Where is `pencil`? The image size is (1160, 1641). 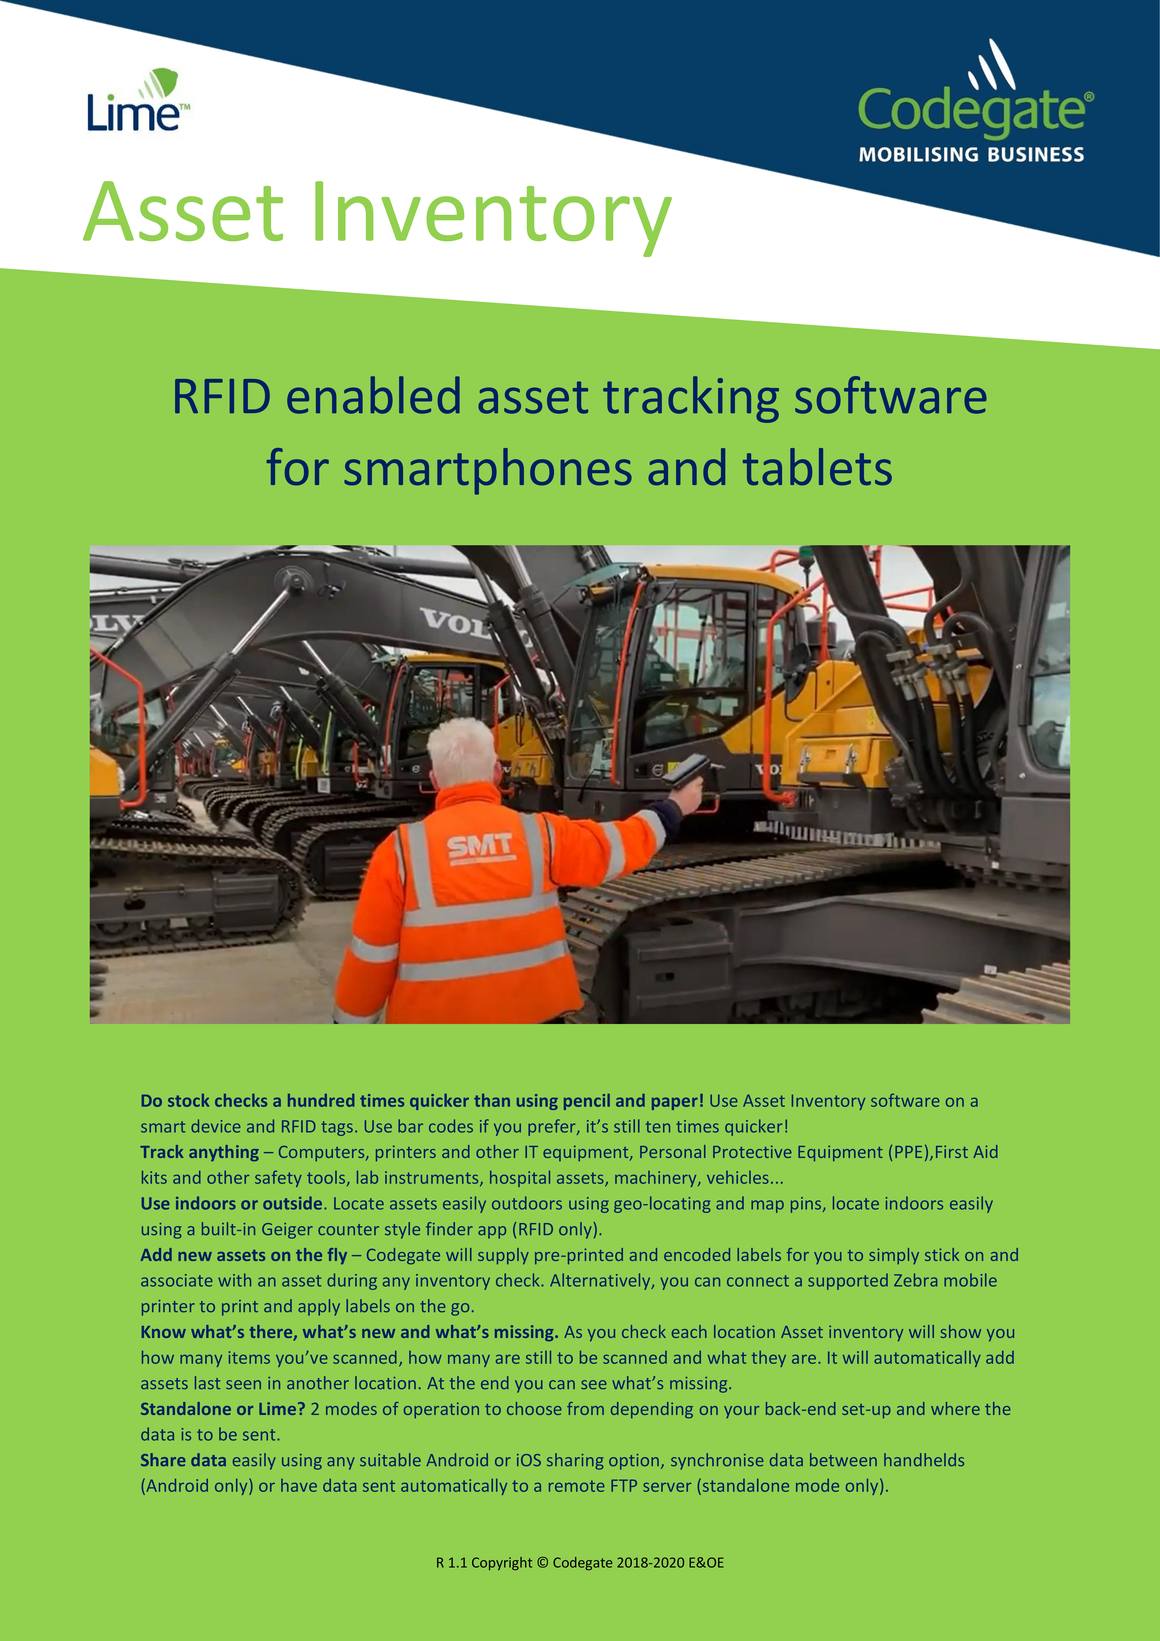 pencil is located at coordinates (587, 1102).
